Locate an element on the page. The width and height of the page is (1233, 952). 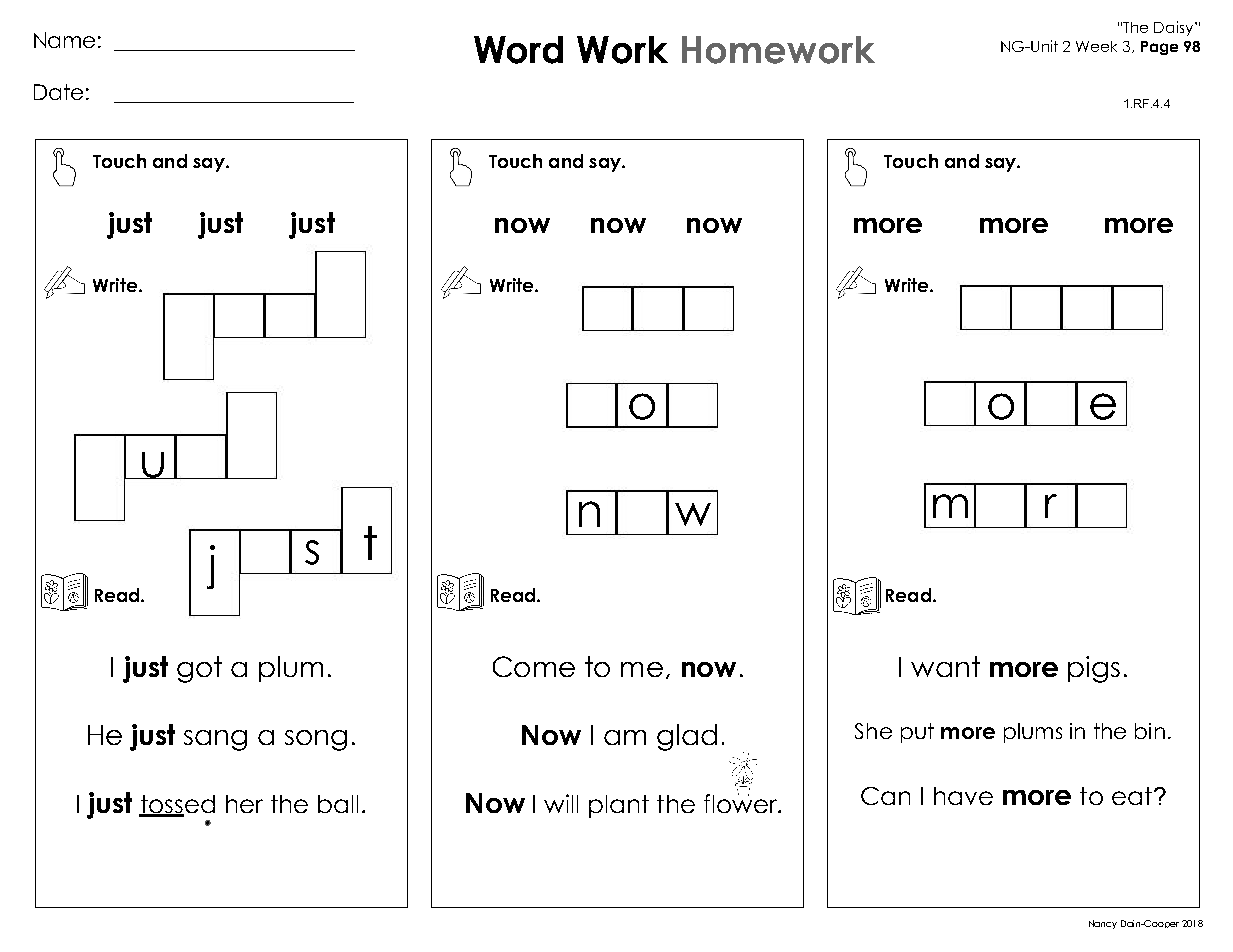
her is located at coordinates (244, 804).
